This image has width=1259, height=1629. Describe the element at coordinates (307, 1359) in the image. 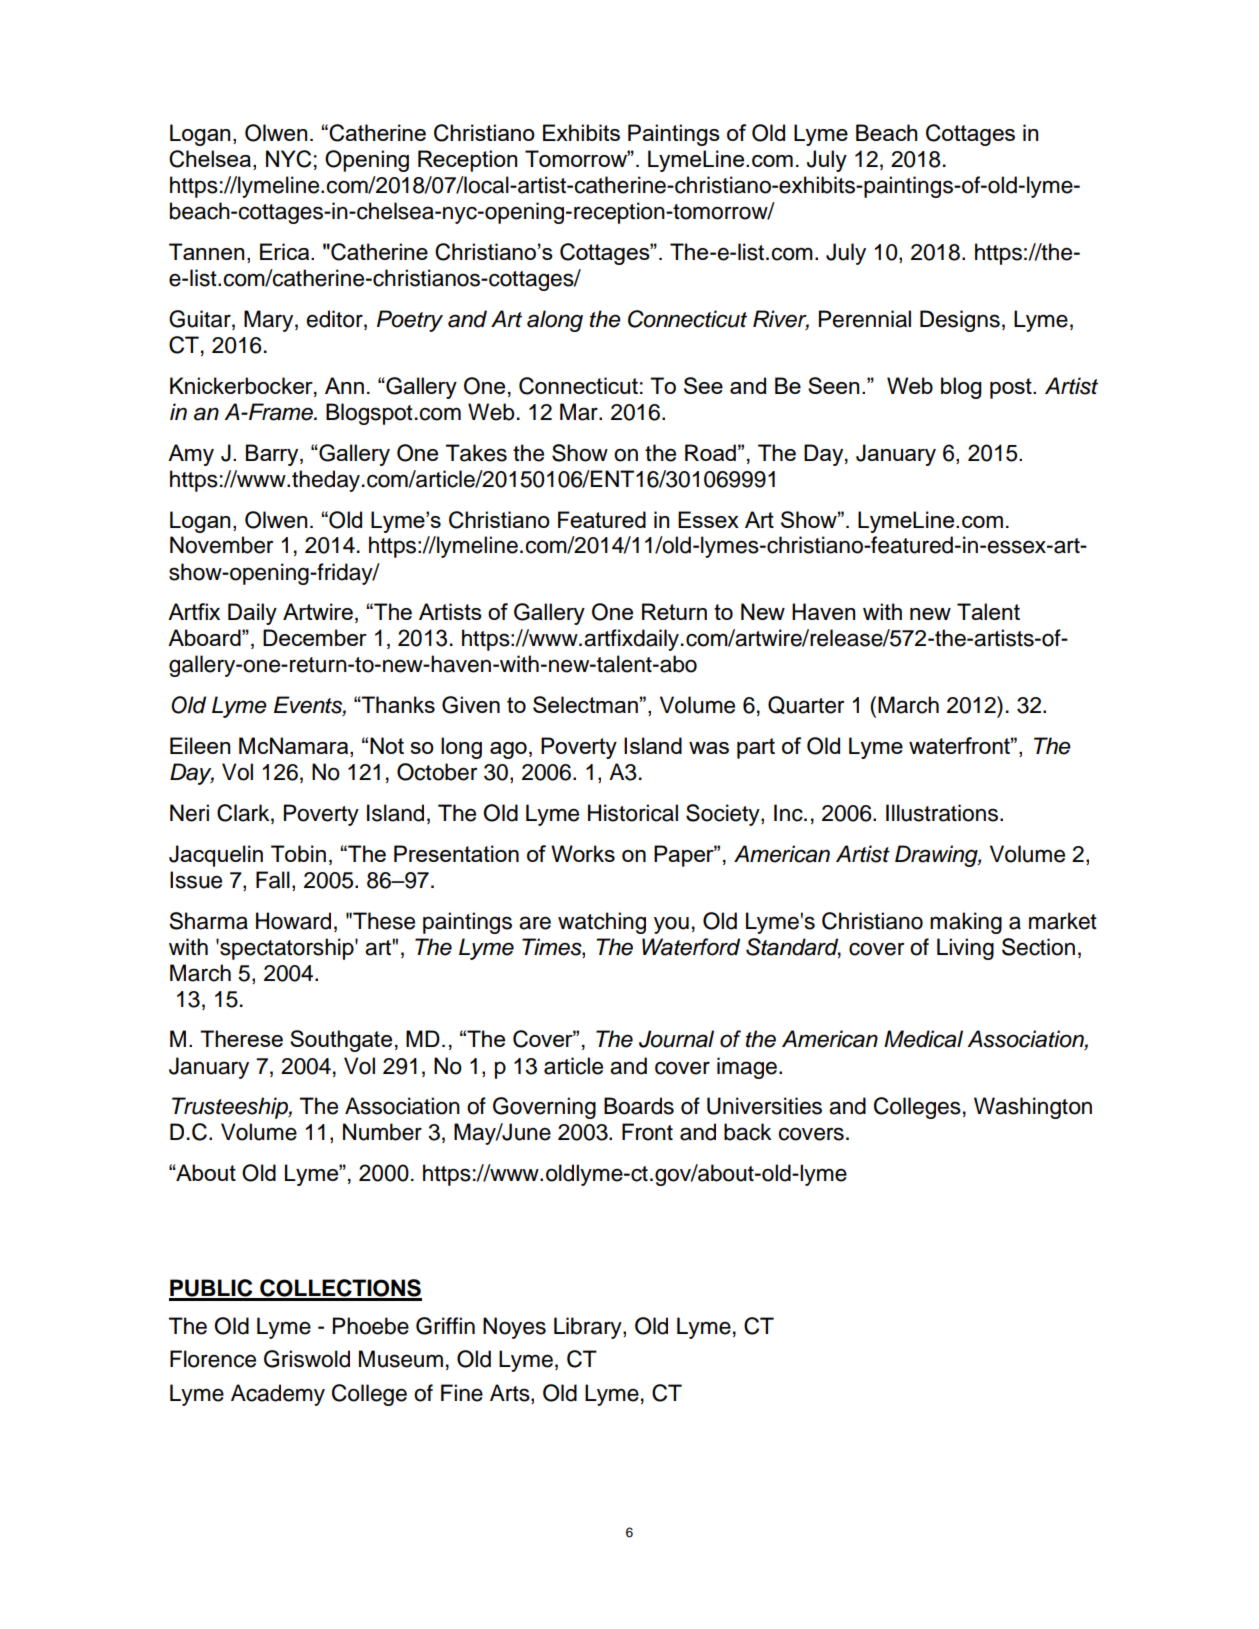

I see `Griswold` at that location.
